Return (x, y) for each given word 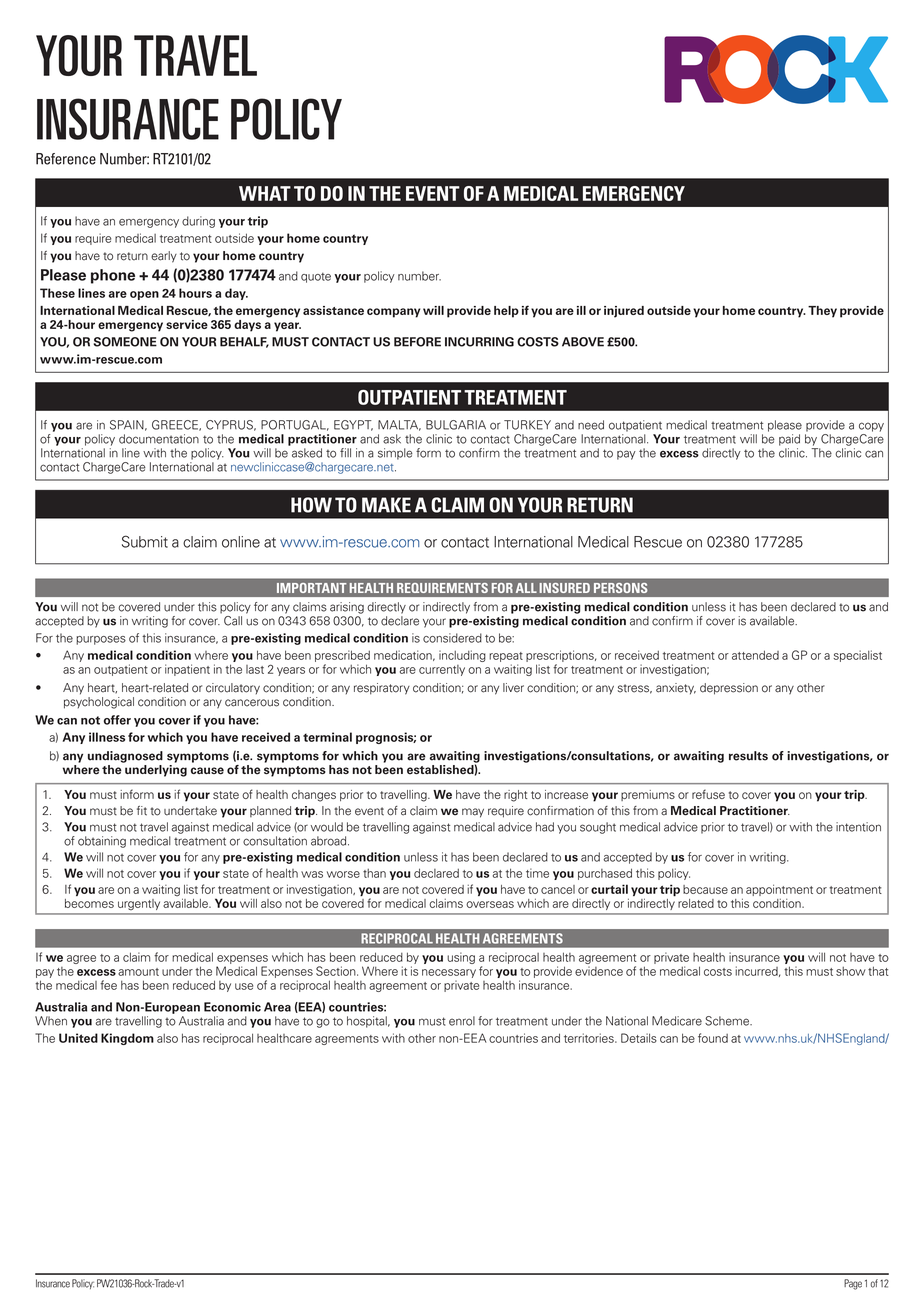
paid (789, 440)
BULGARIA (456, 425)
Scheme (728, 1021)
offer (117, 720)
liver (513, 688)
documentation (159, 439)
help (506, 312)
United (78, 1038)
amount (138, 972)
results (748, 756)
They (822, 312)
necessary (449, 973)
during (198, 222)
